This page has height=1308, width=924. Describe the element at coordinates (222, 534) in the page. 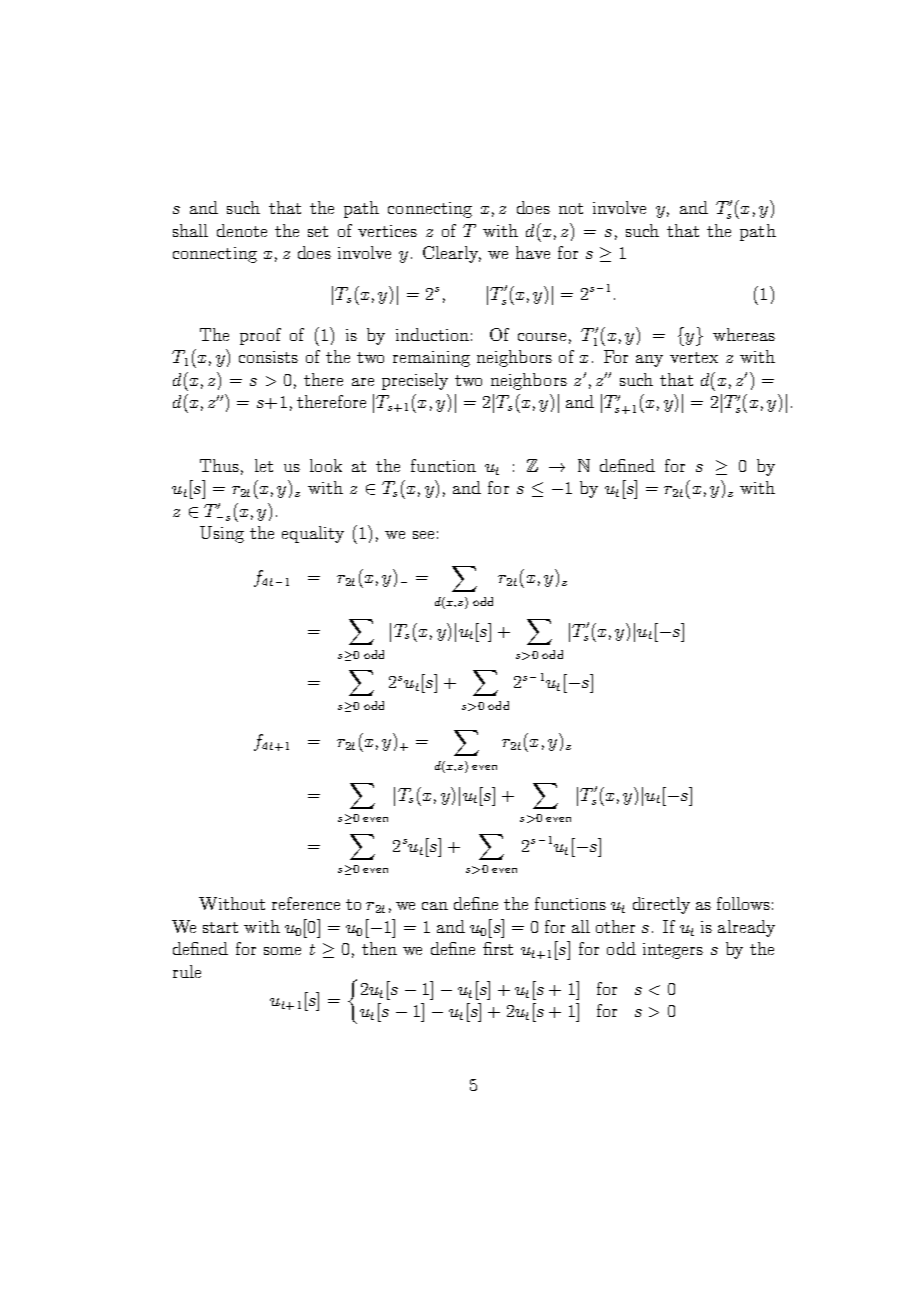

I see `Using` at that location.
